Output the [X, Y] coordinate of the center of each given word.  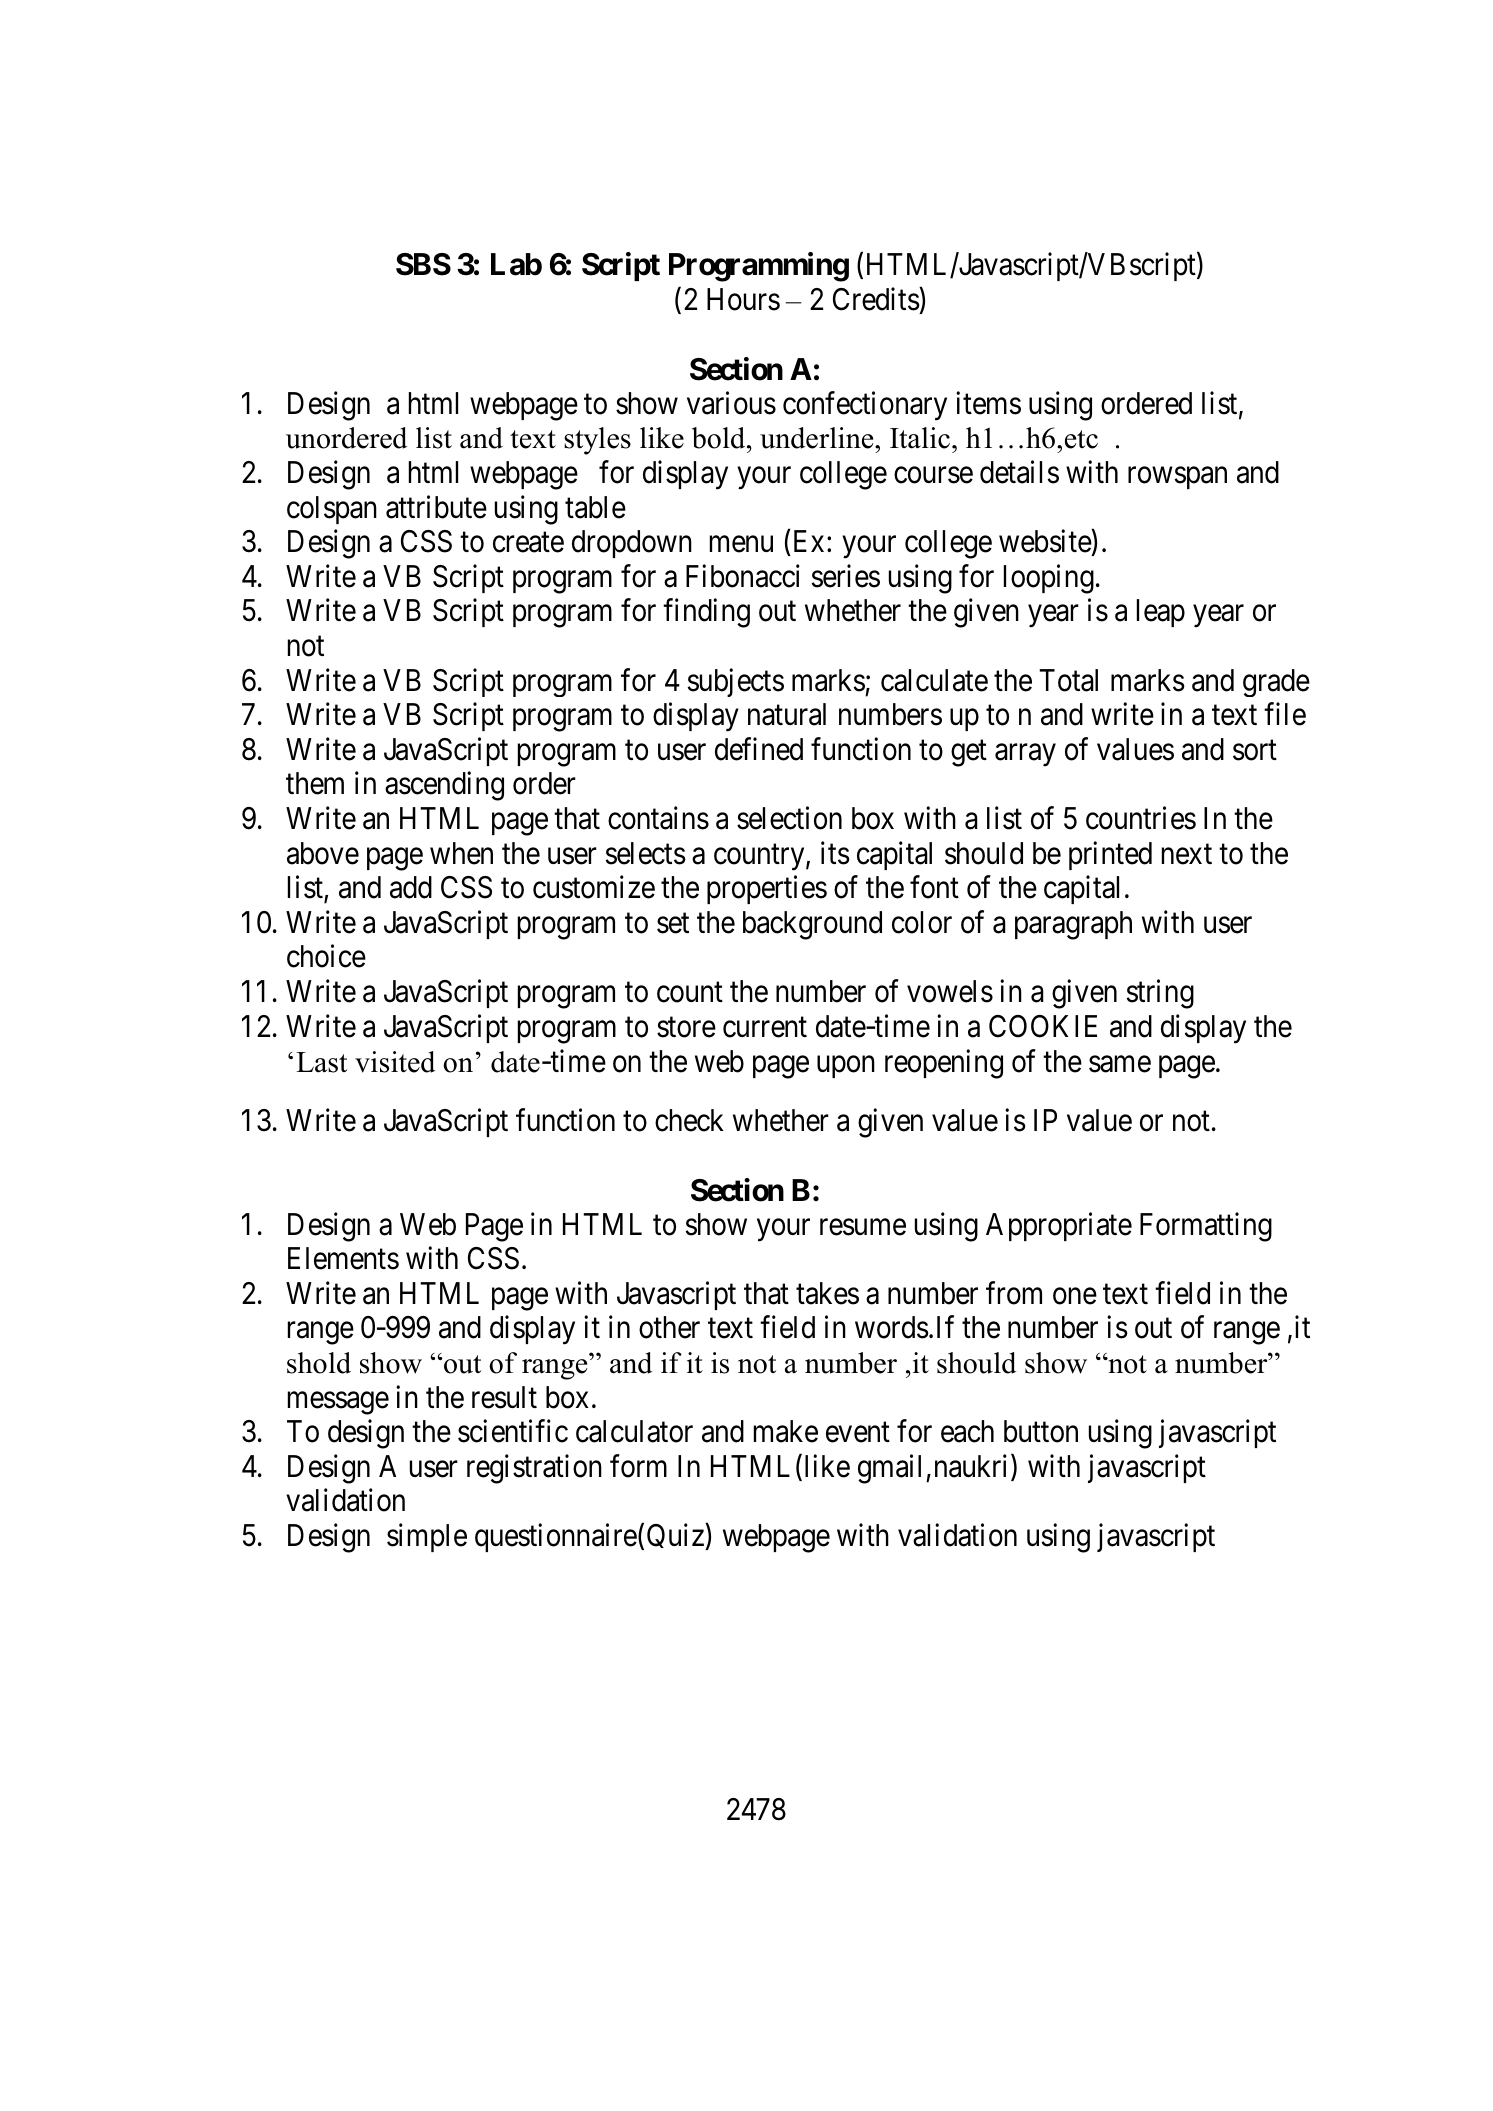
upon [846, 1067]
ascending [444, 786]
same [1120, 1064]
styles [597, 441]
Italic [920, 438]
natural [787, 714]
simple [427, 1538]
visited [395, 1062]
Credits [876, 299]
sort [1255, 750]
